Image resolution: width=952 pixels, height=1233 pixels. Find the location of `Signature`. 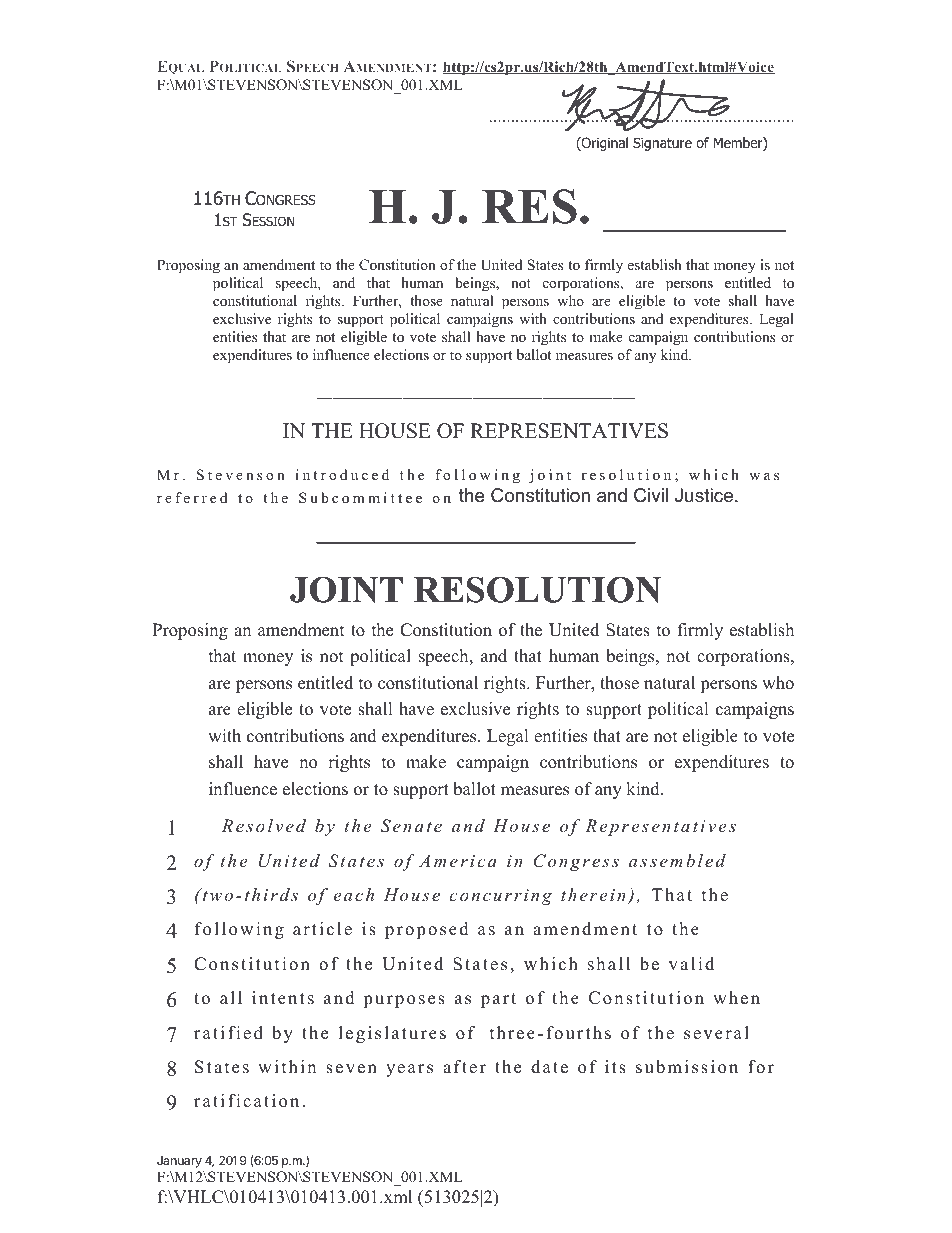

Signature is located at coordinates (662, 144).
